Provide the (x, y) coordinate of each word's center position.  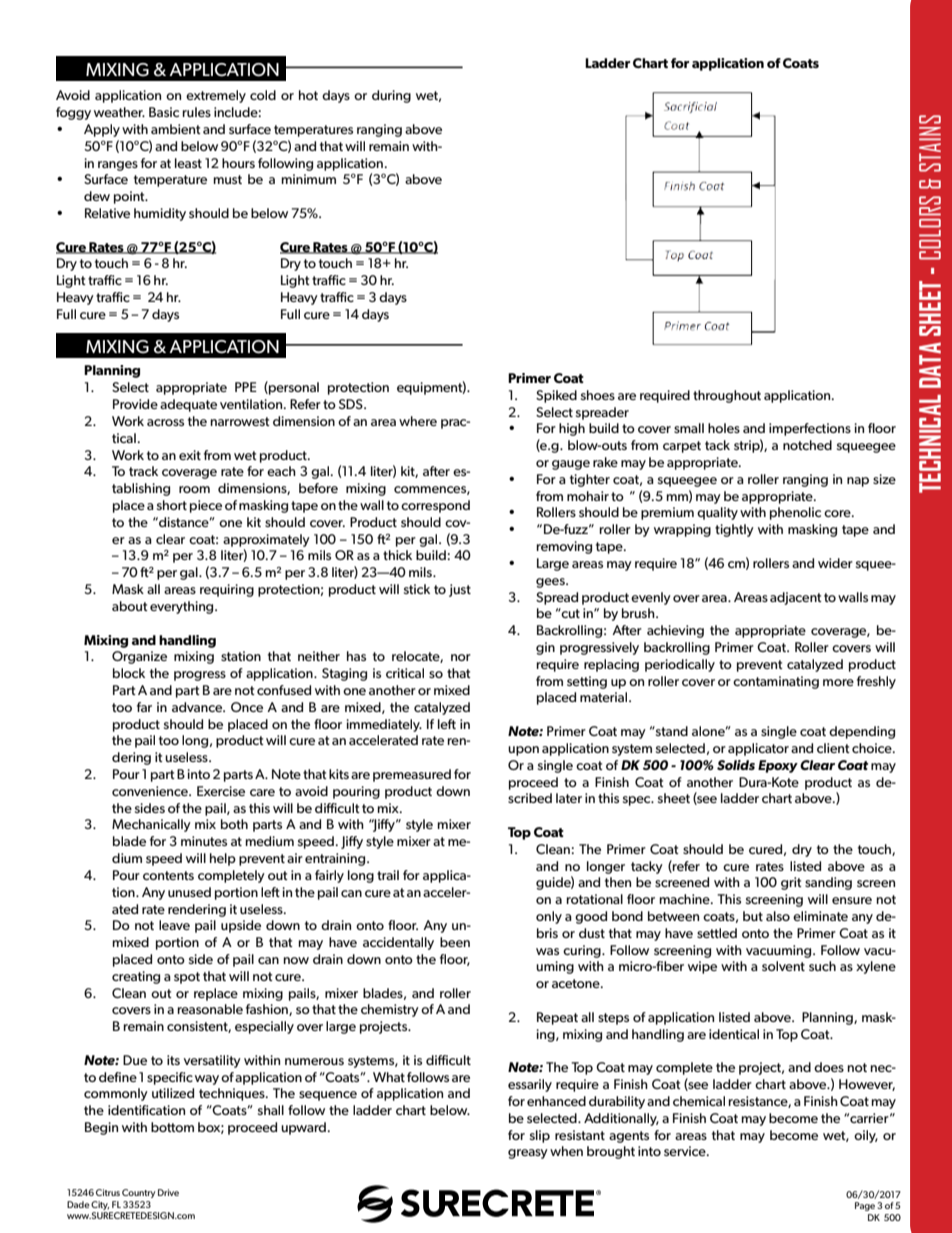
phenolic (795, 513)
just (460, 590)
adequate (188, 405)
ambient (176, 129)
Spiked (556, 396)
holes (724, 428)
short (172, 505)
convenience (151, 791)
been (455, 942)
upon (523, 751)
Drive (168, 1192)
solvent (783, 966)
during (391, 96)
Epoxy (778, 766)
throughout (727, 396)
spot (187, 978)
